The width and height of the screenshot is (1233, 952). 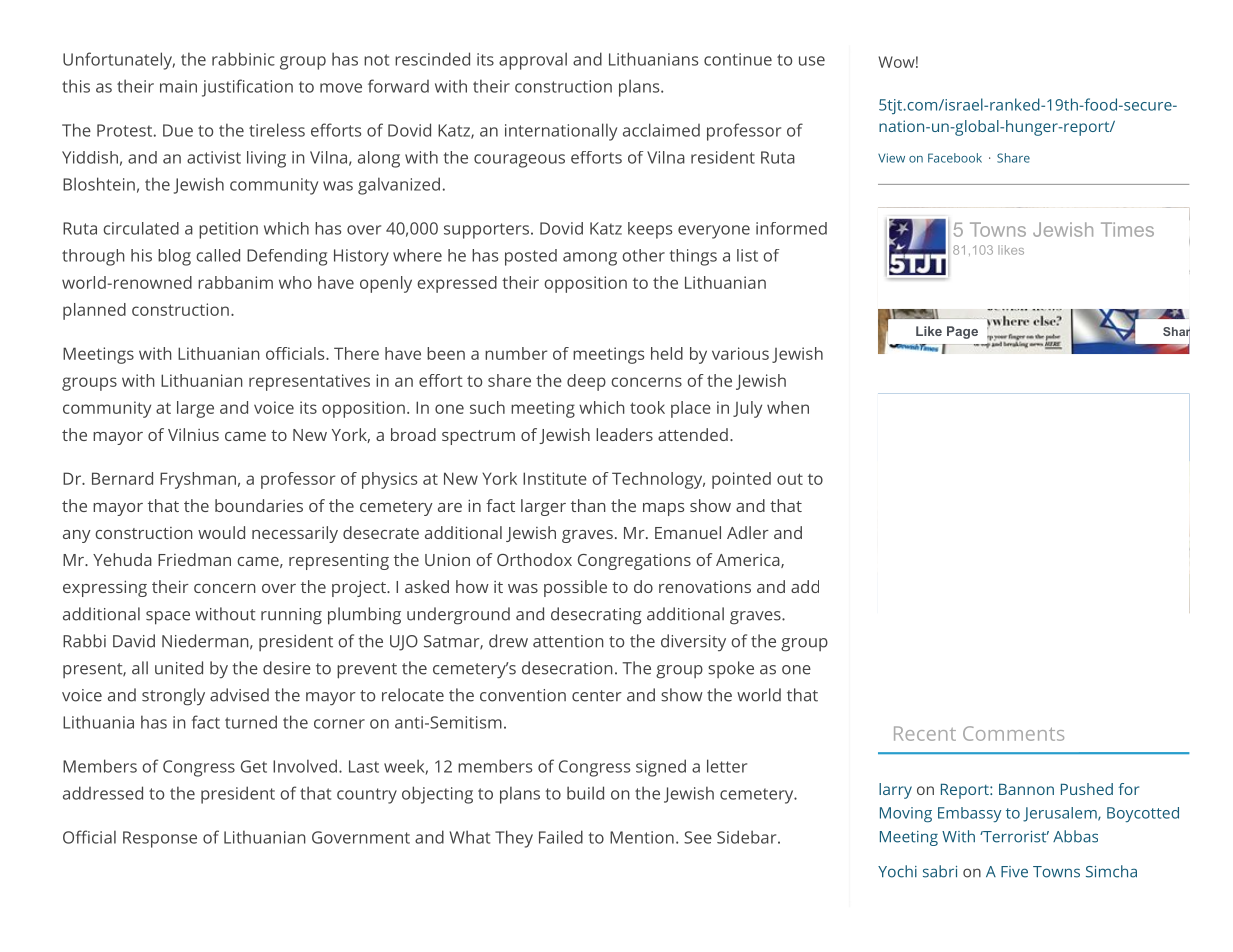 I want to click on Congregations, so click(x=634, y=561).
